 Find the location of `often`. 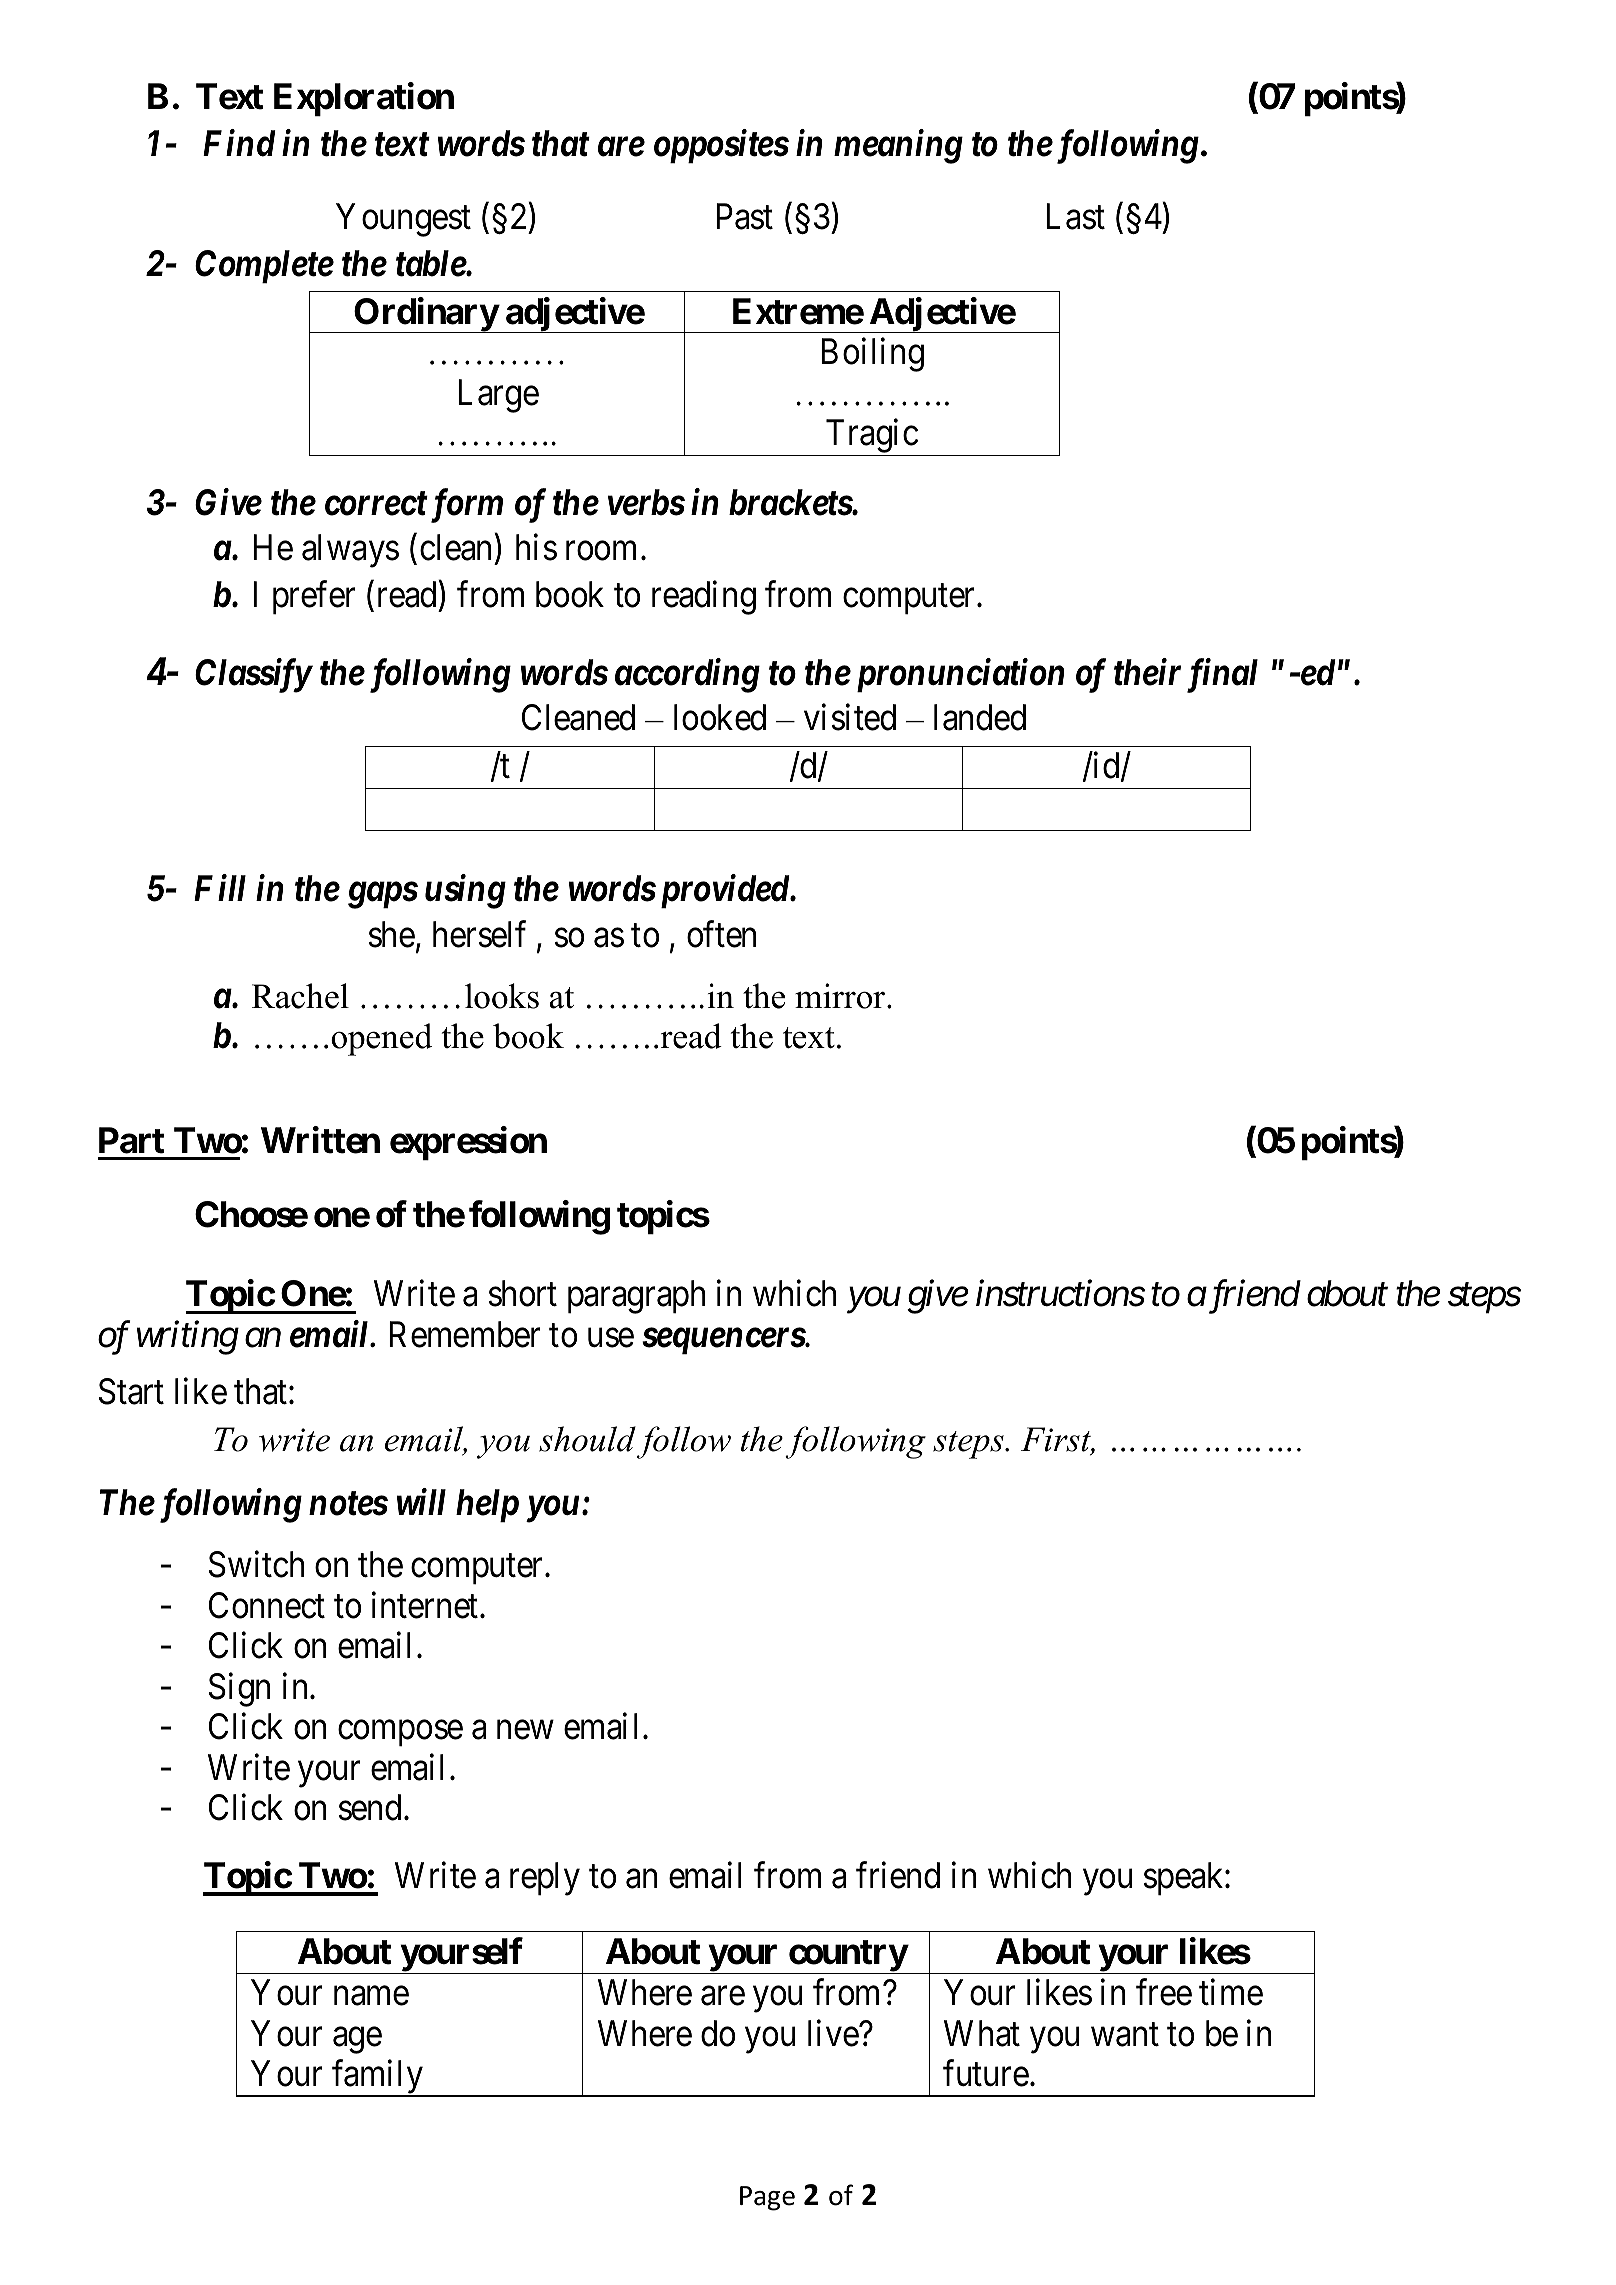

often is located at coordinates (721, 934).
